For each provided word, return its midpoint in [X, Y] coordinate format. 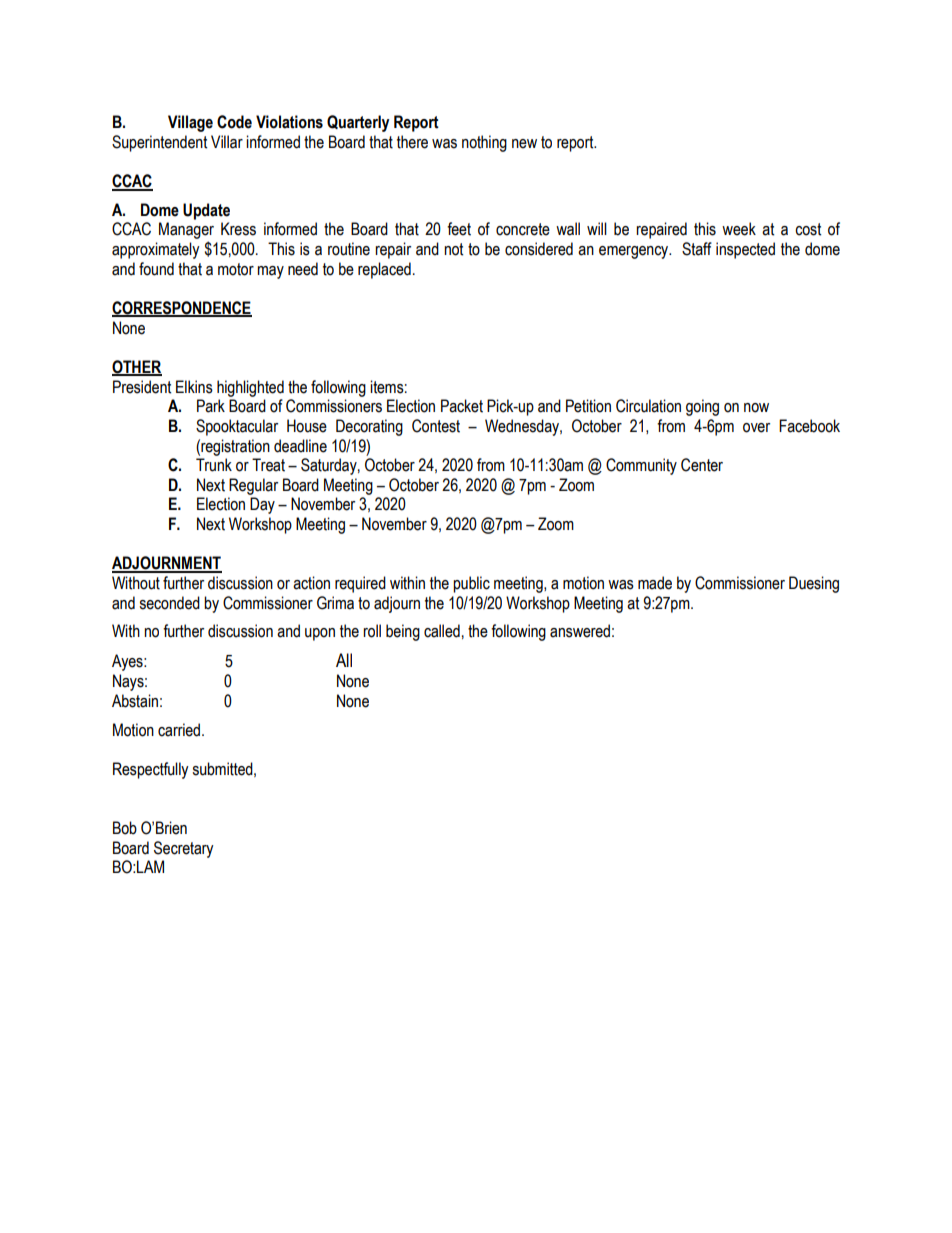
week [739, 229]
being [403, 632]
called [442, 631]
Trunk [214, 465]
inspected [745, 250]
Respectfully [151, 770]
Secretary [184, 849]
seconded [169, 603]
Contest [436, 426]
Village [190, 123]
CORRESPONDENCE [182, 309]
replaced [384, 270]
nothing [484, 143]
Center [702, 465]
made [655, 583]
